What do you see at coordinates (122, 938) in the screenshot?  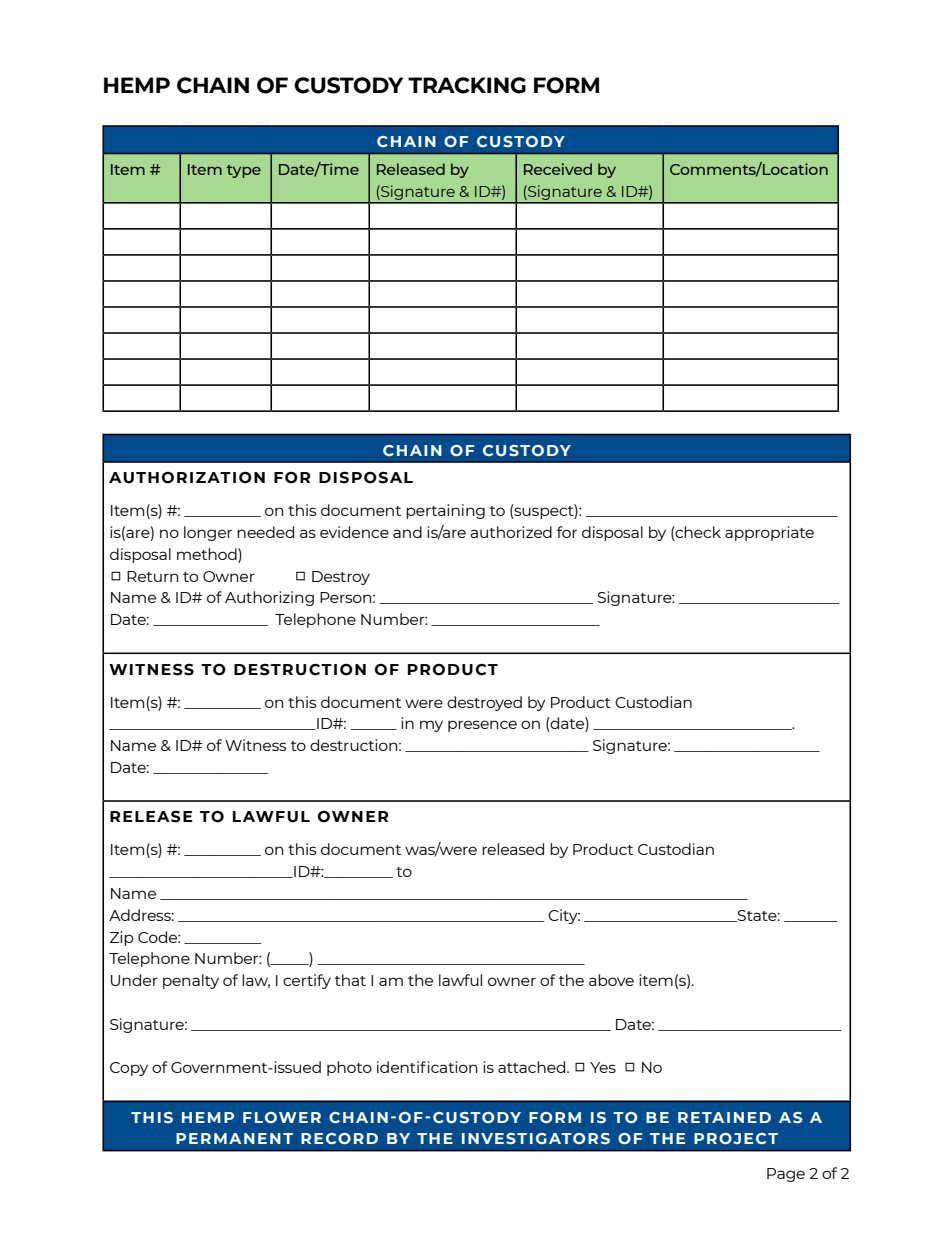 I see `Zip` at bounding box center [122, 938].
